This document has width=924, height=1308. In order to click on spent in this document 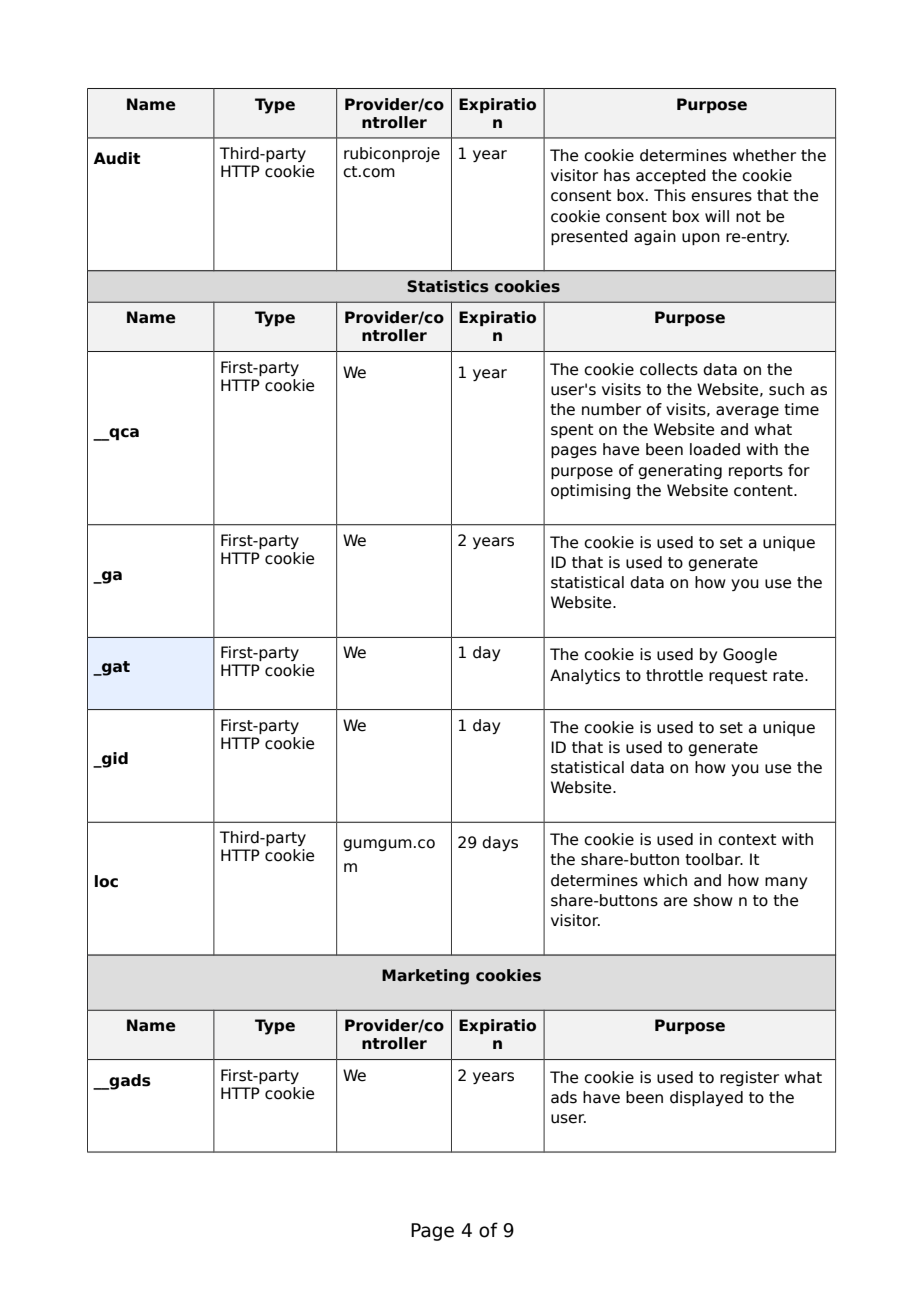, I will do `click(572, 431)`.
